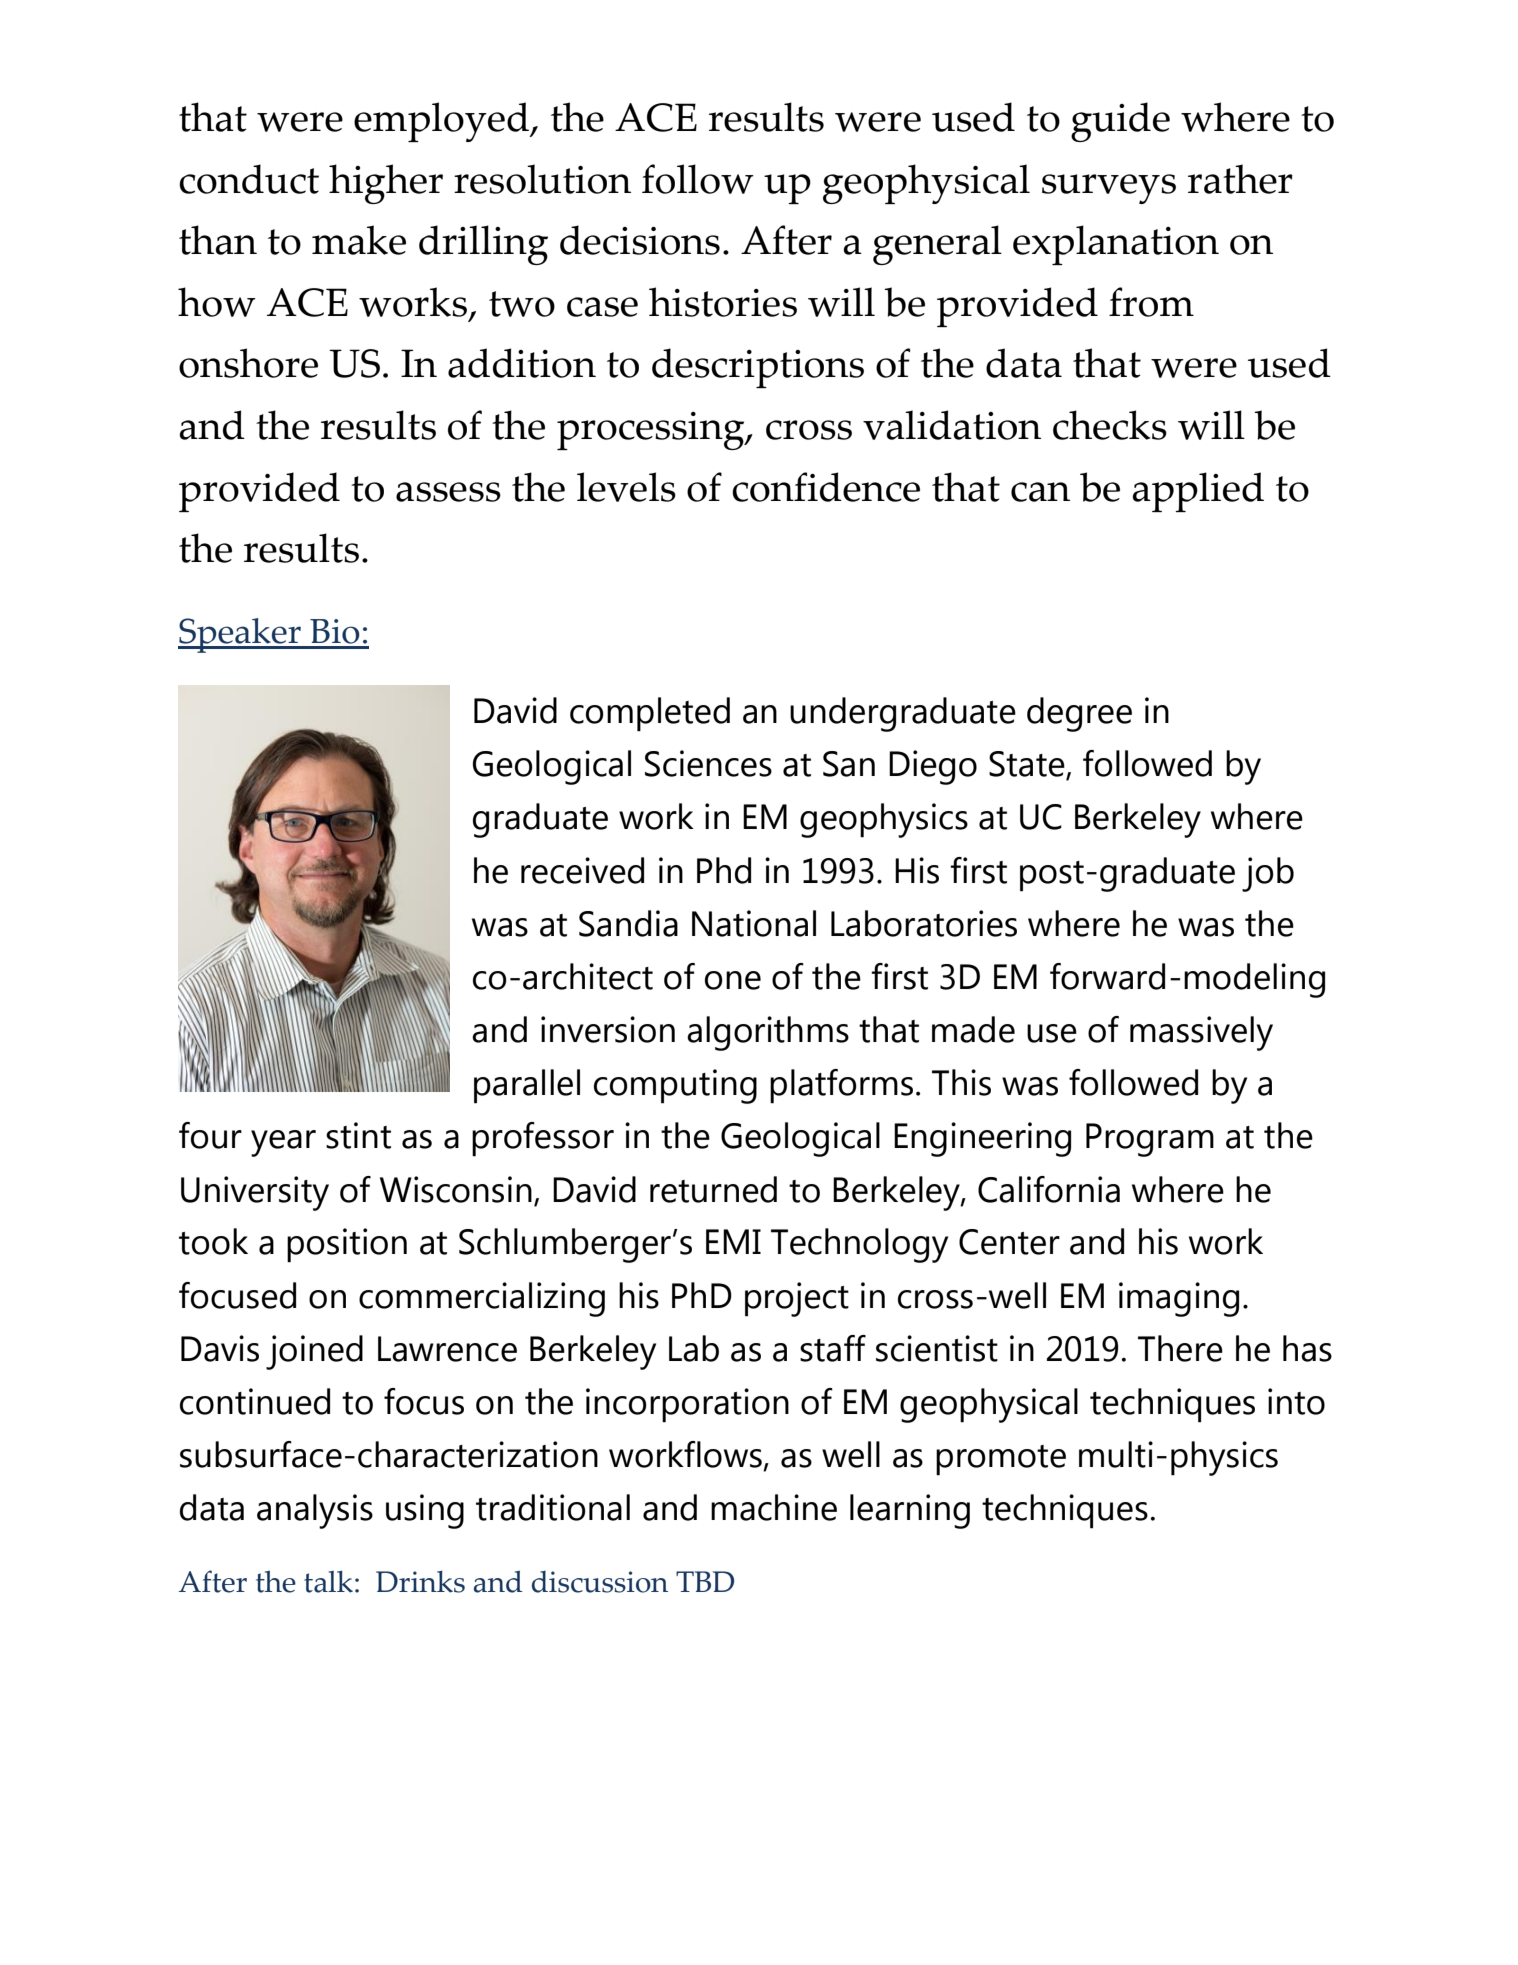  Describe the element at coordinates (386, 184) in the page. I see `higher` at that location.
